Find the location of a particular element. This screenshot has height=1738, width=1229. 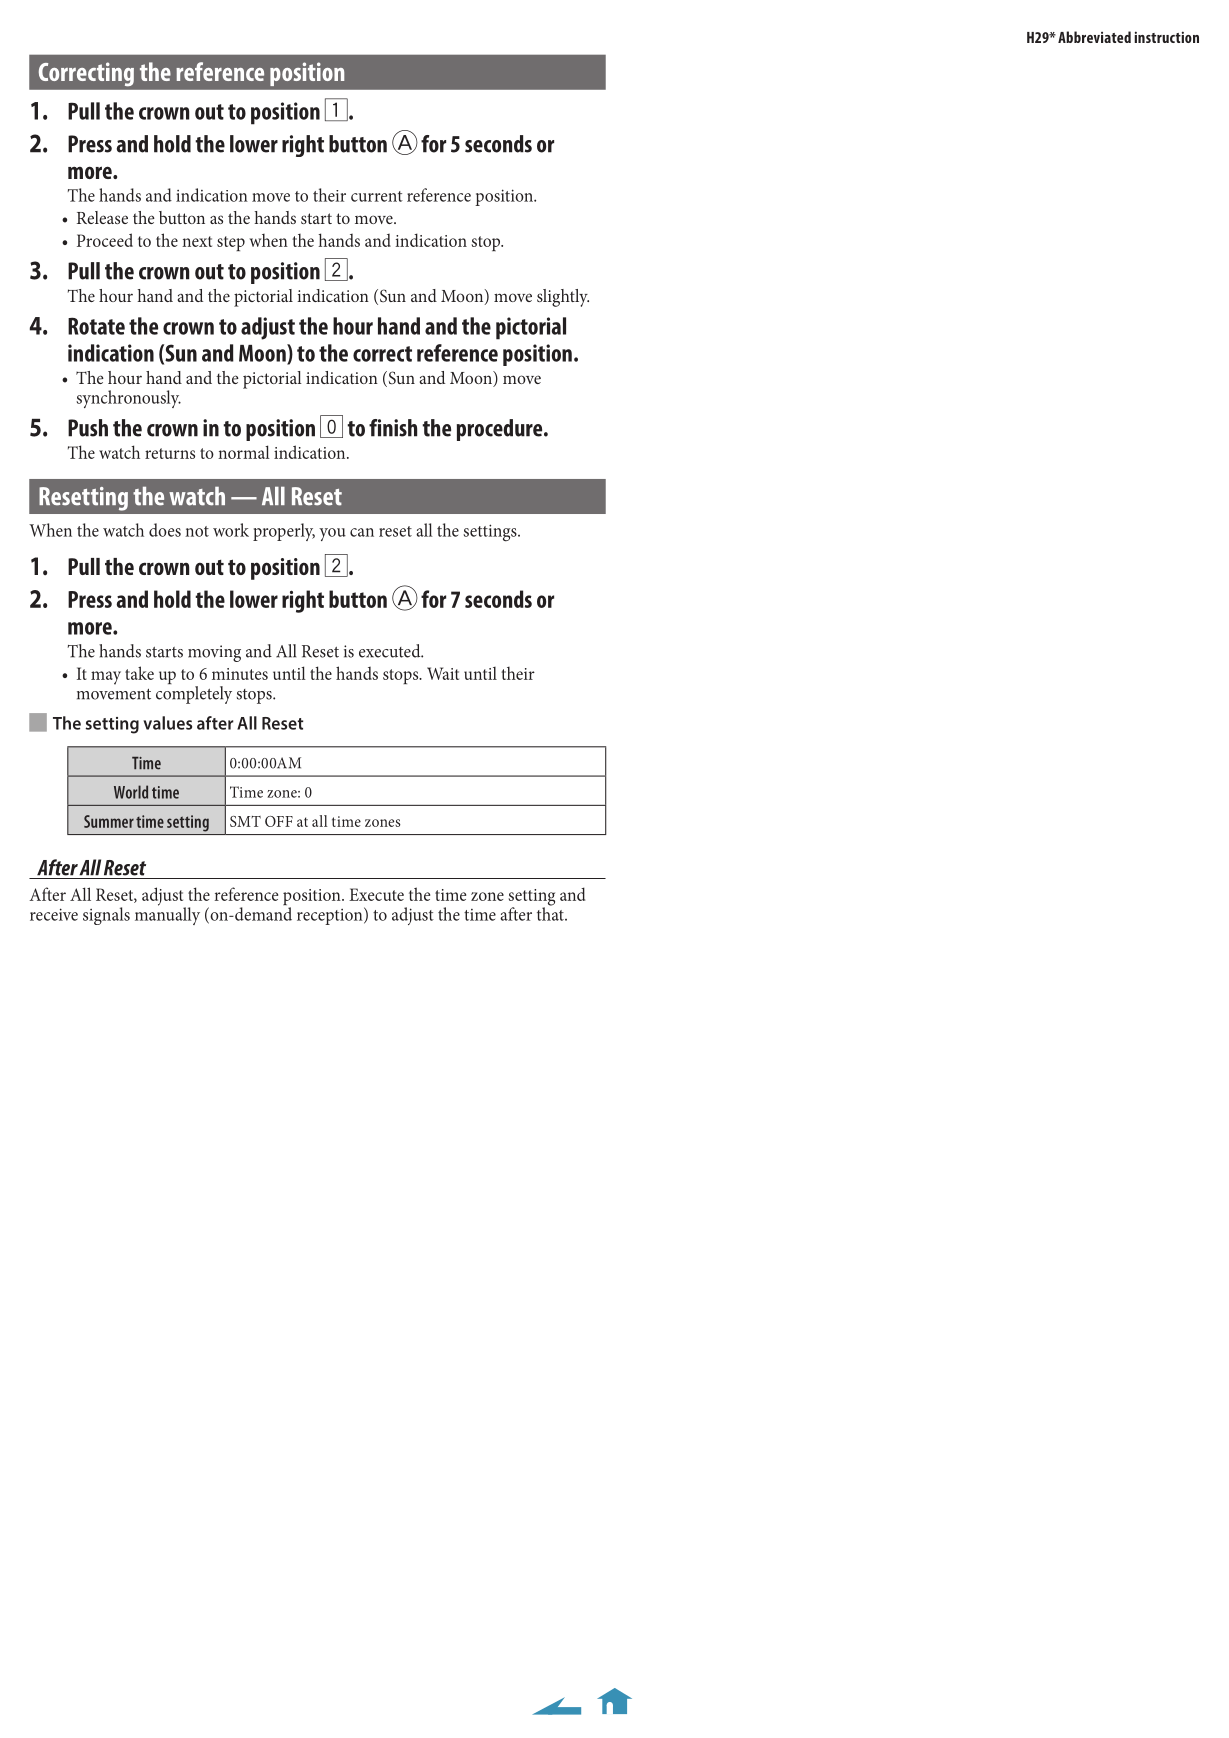

next is located at coordinates (197, 241).
